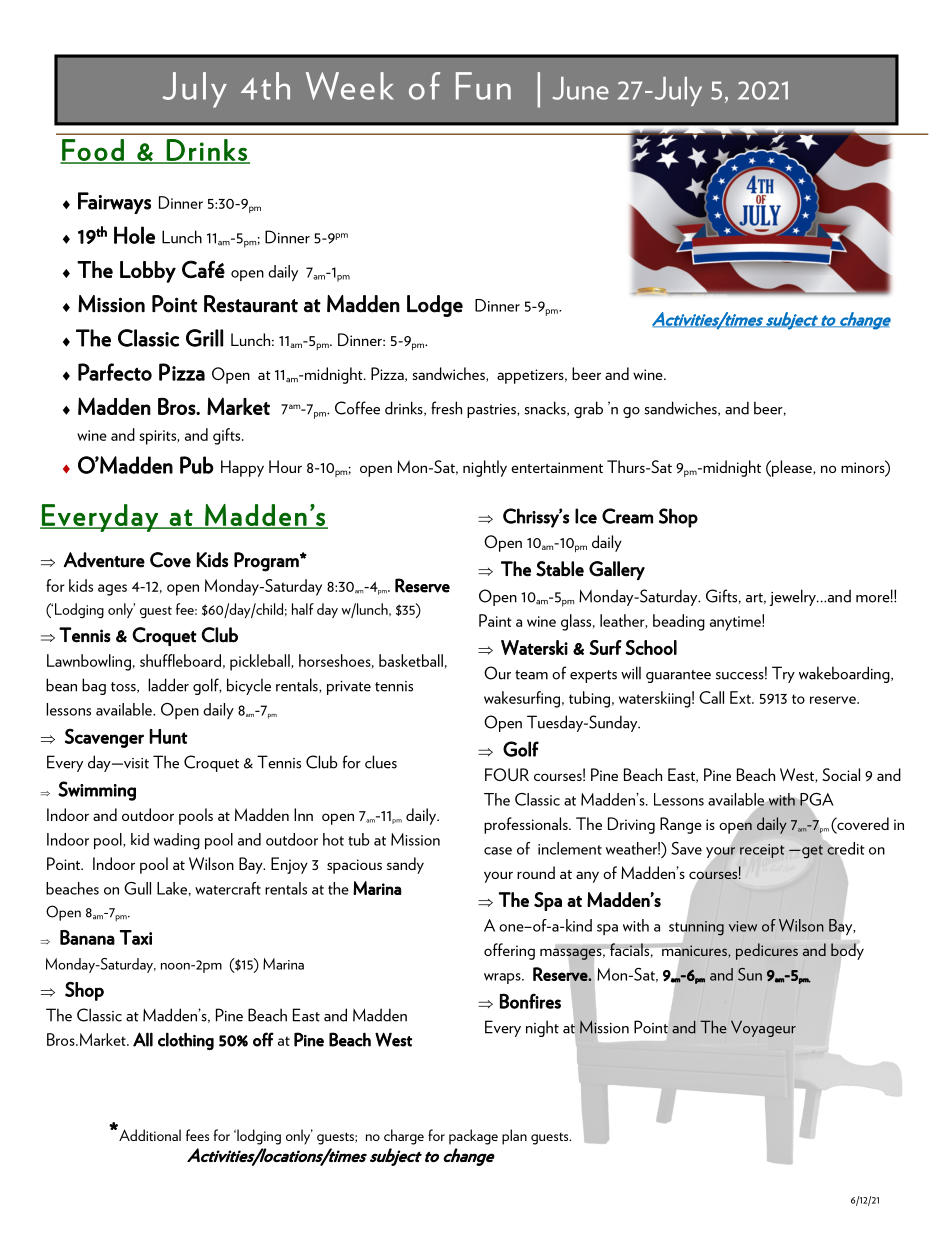 Image resolution: width=952 pixels, height=1233 pixels. What do you see at coordinates (627, 516) in the screenshot?
I see `Cream` at bounding box center [627, 516].
